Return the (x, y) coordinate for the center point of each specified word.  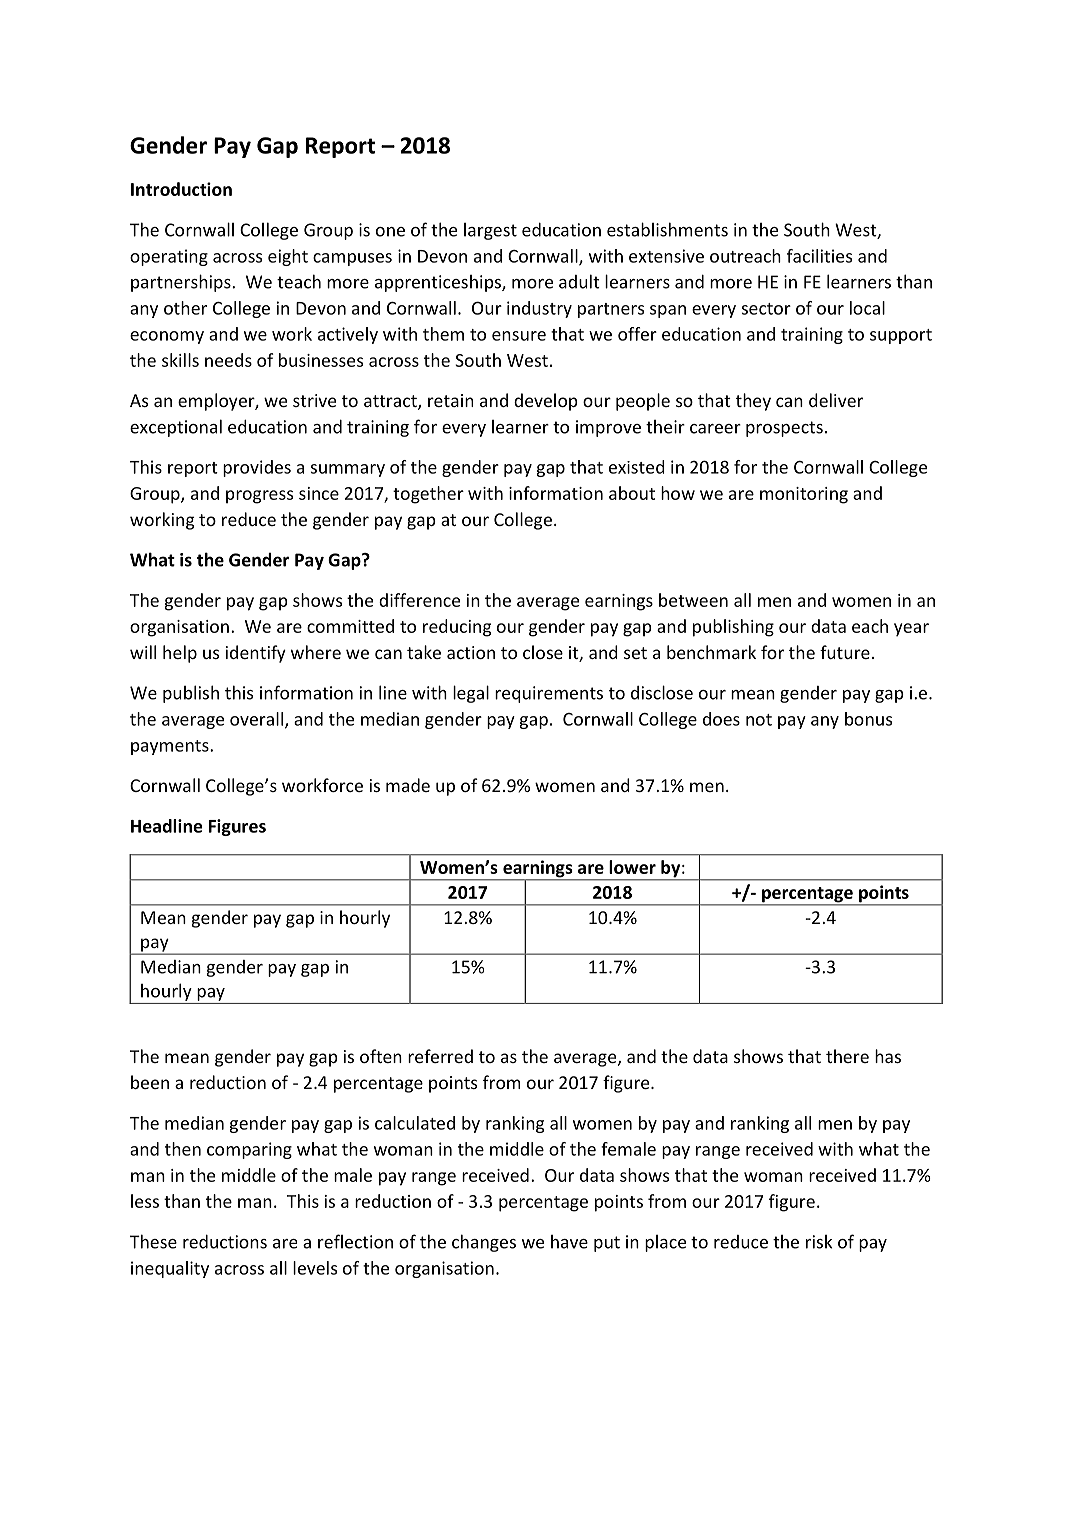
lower (632, 867)
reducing (457, 628)
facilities (819, 256)
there (847, 1056)
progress (259, 497)
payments (171, 747)
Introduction (181, 189)
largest (490, 231)
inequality (170, 1269)
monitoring (804, 495)
